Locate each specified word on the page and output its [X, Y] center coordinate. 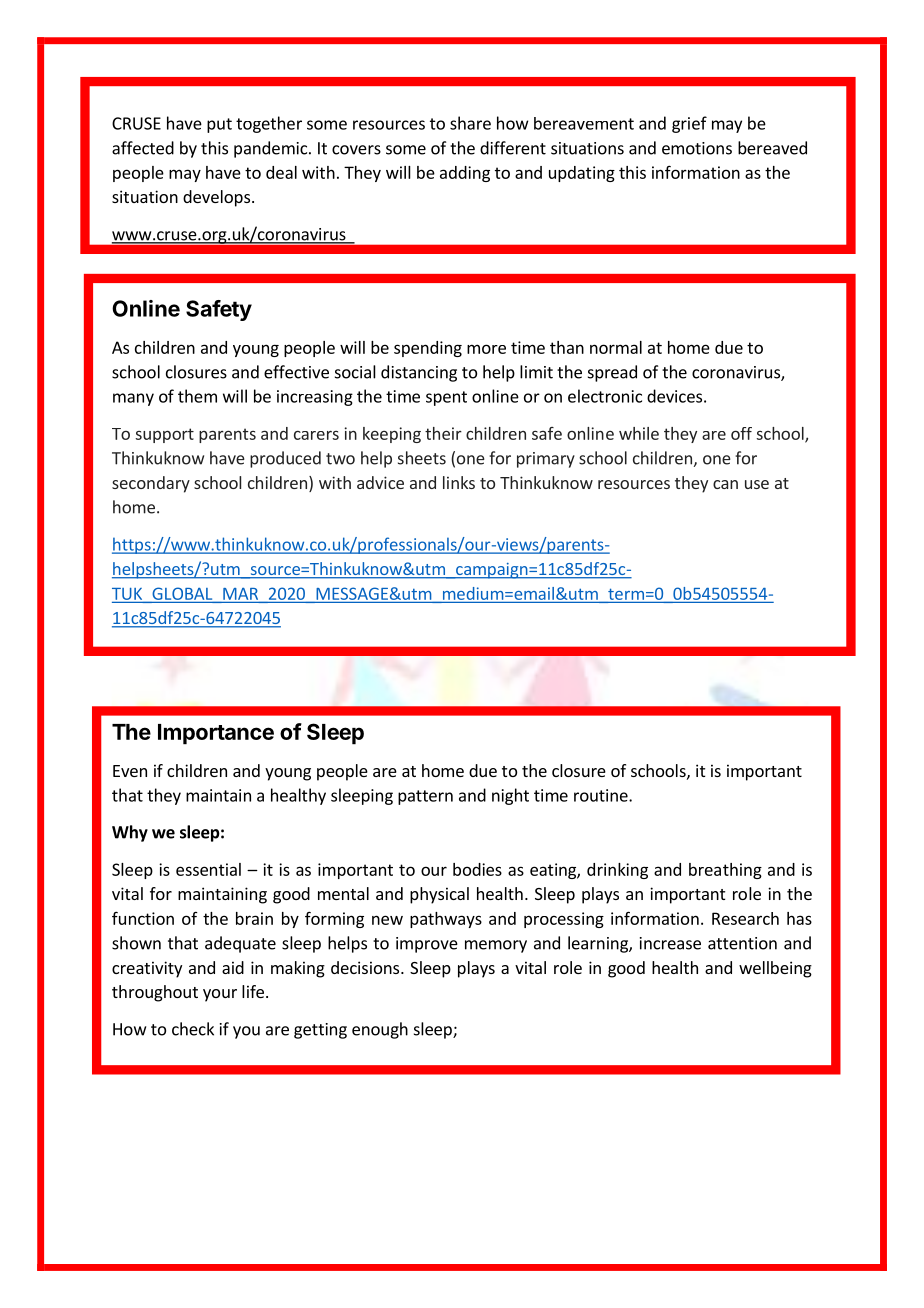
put [219, 125]
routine [602, 795]
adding [465, 174]
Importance [216, 734]
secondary [151, 484]
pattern [425, 797]
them [197, 396]
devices [674, 396]
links [459, 482]
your [220, 995]
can [725, 484]
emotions [697, 148]
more [486, 349]
